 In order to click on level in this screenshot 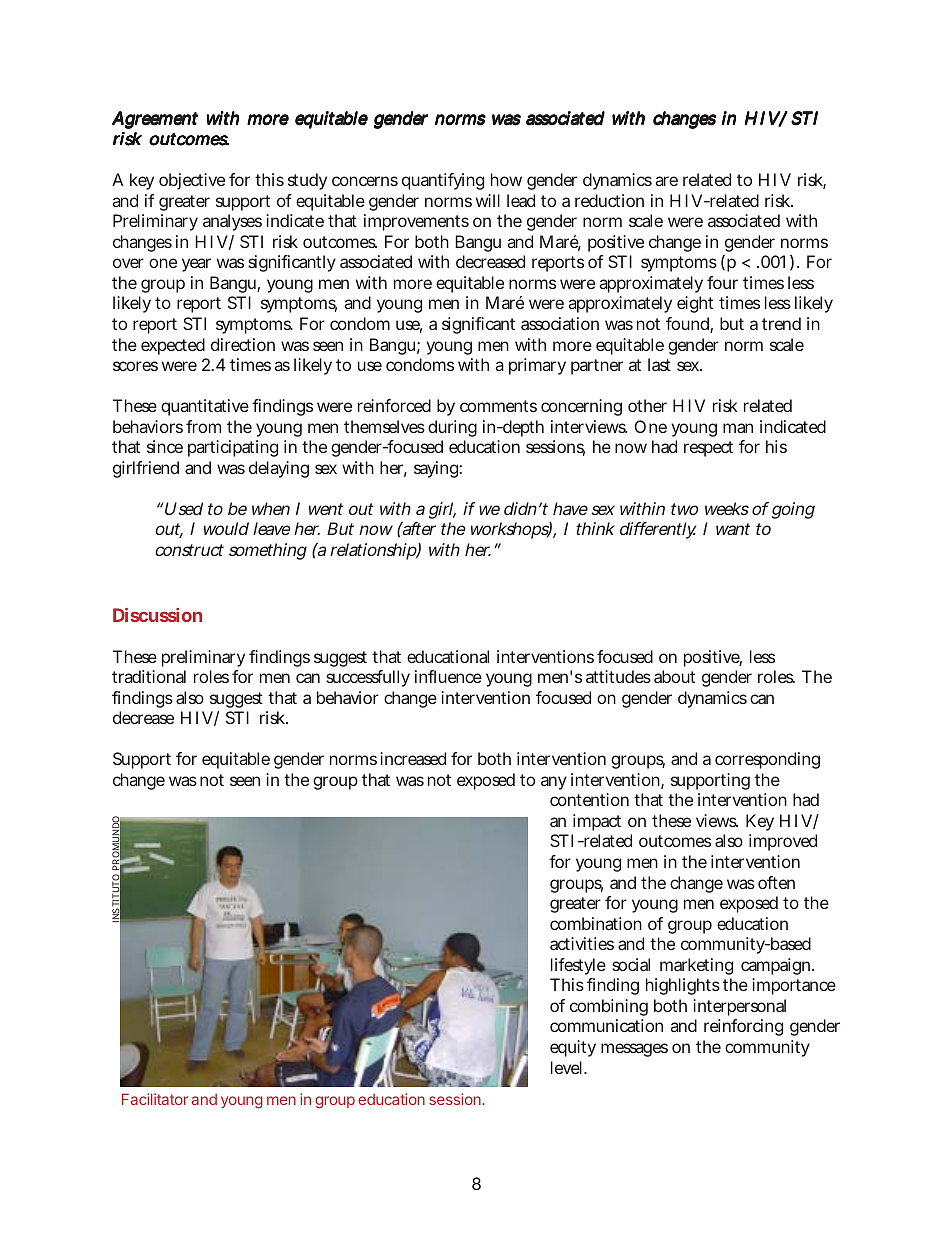, I will do `click(568, 1067)`.
